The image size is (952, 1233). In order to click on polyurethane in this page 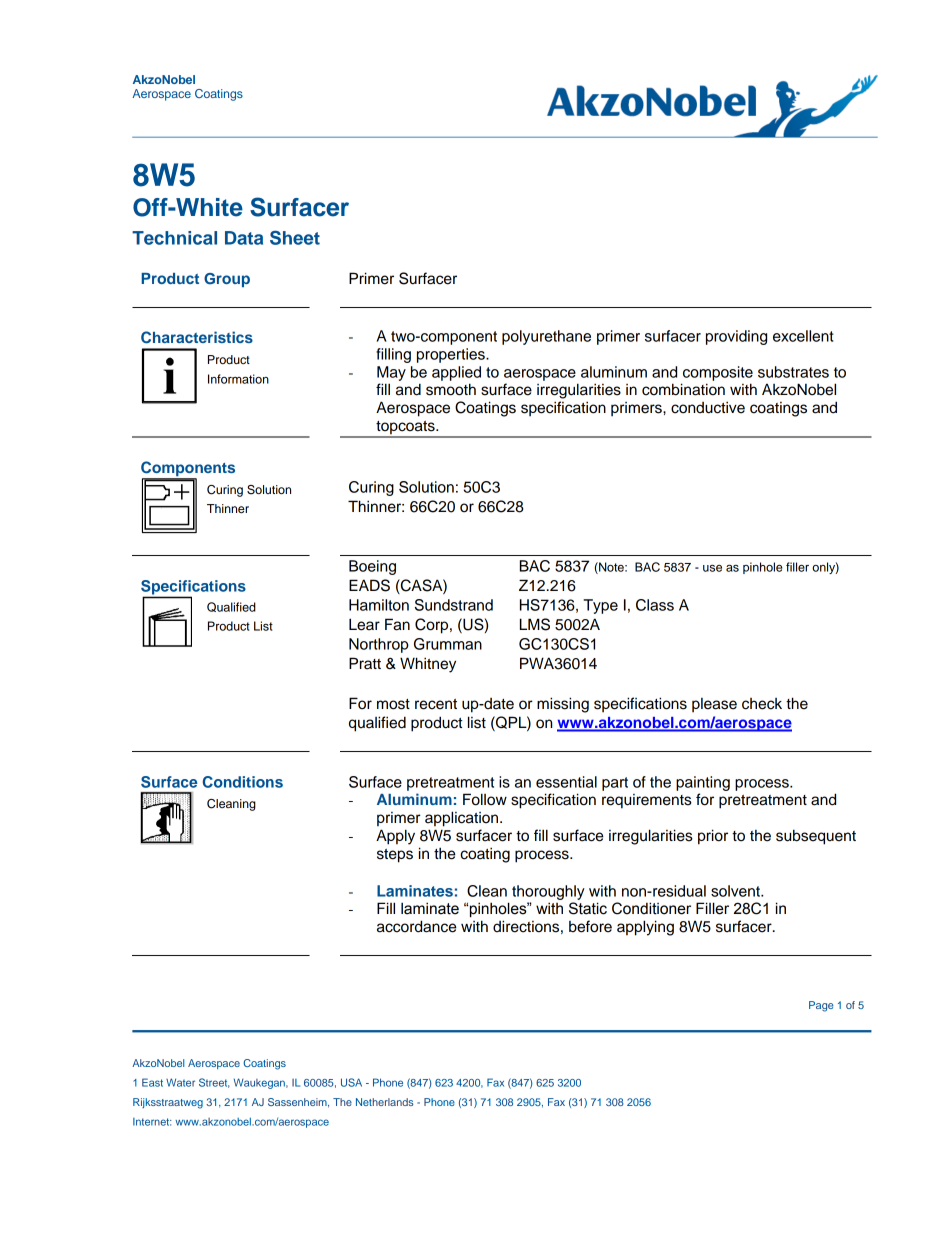, I will do `click(546, 337)`.
